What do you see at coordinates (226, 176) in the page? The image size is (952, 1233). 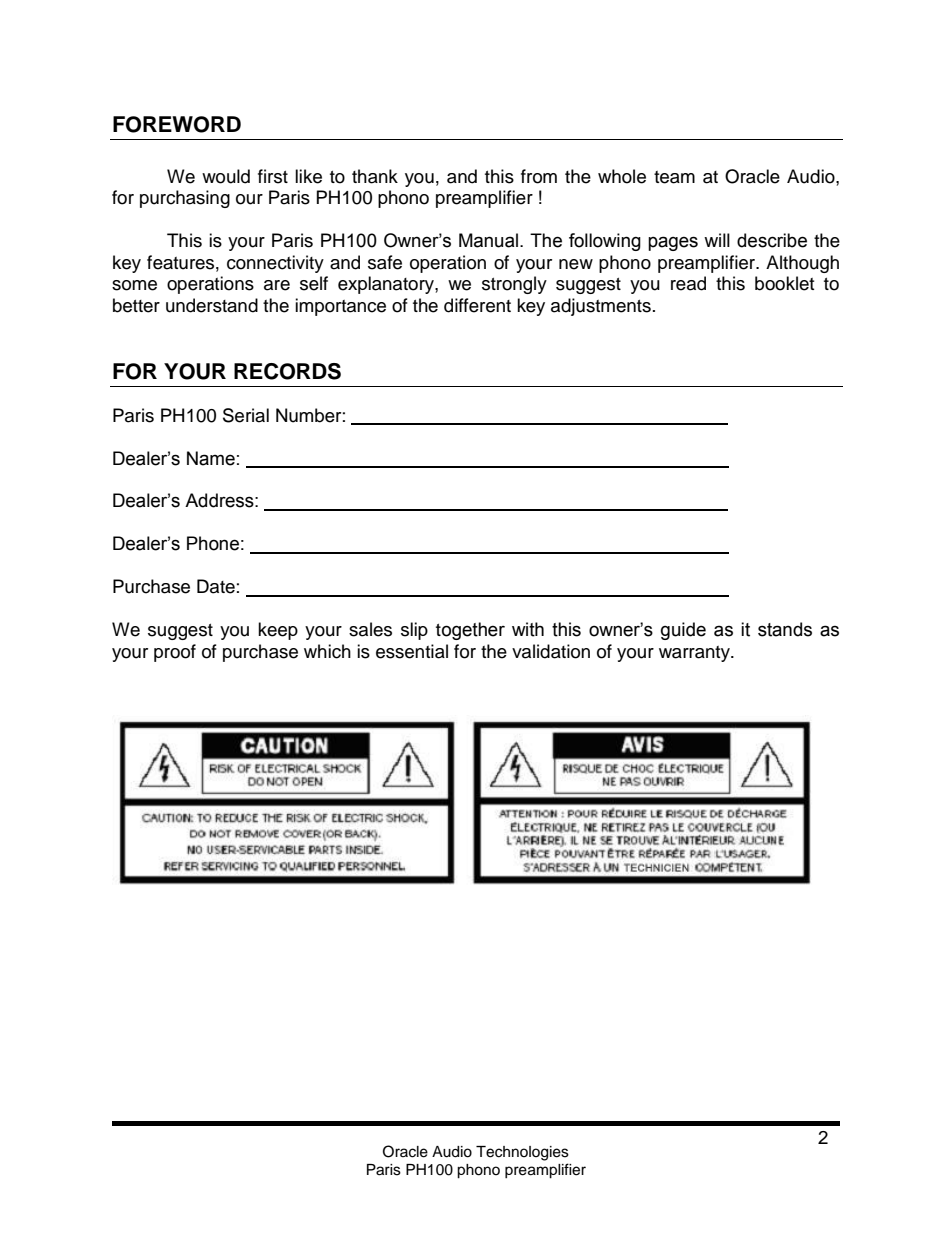 I see `would` at bounding box center [226, 176].
